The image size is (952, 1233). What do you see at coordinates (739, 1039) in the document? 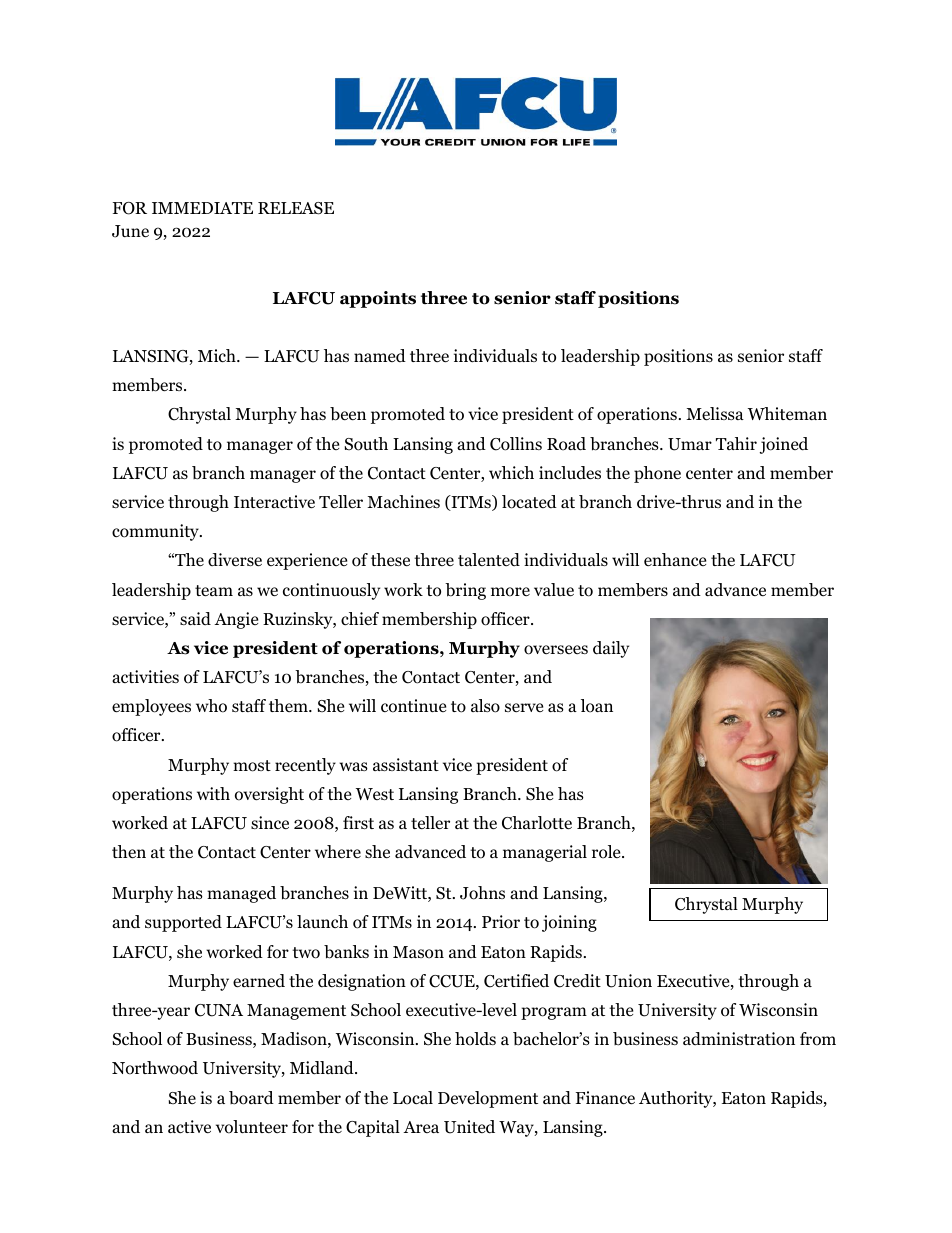
I see `administration` at bounding box center [739, 1039].
